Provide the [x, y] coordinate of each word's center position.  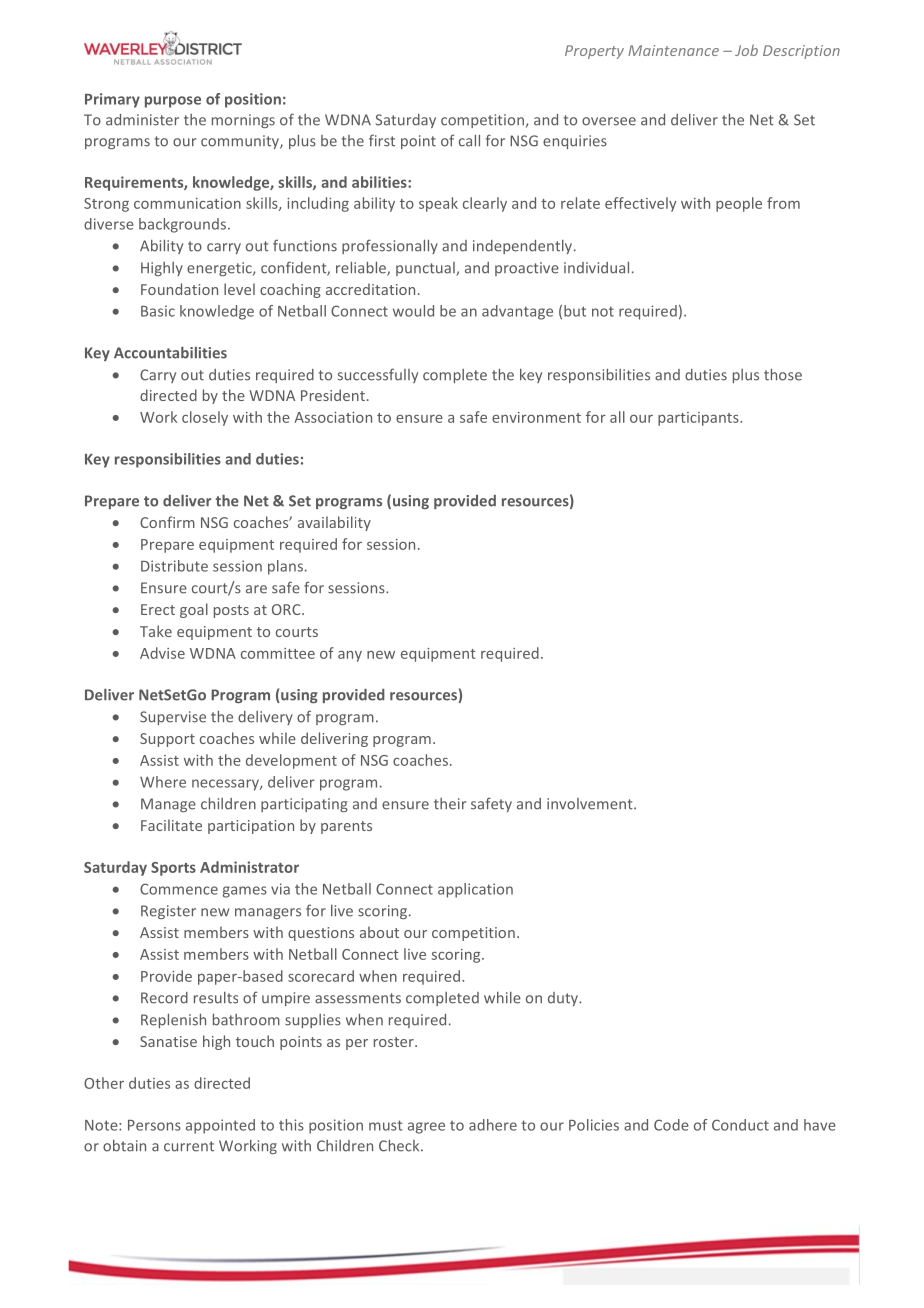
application [475, 890]
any [350, 656]
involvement [591, 804]
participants [699, 419]
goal [194, 610]
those [783, 374]
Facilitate [171, 825]
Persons [154, 1125]
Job [746, 50]
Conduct [740, 1125]
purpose [173, 102]
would [413, 311]
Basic [158, 311]
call [469, 140]
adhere [493, 1125]
